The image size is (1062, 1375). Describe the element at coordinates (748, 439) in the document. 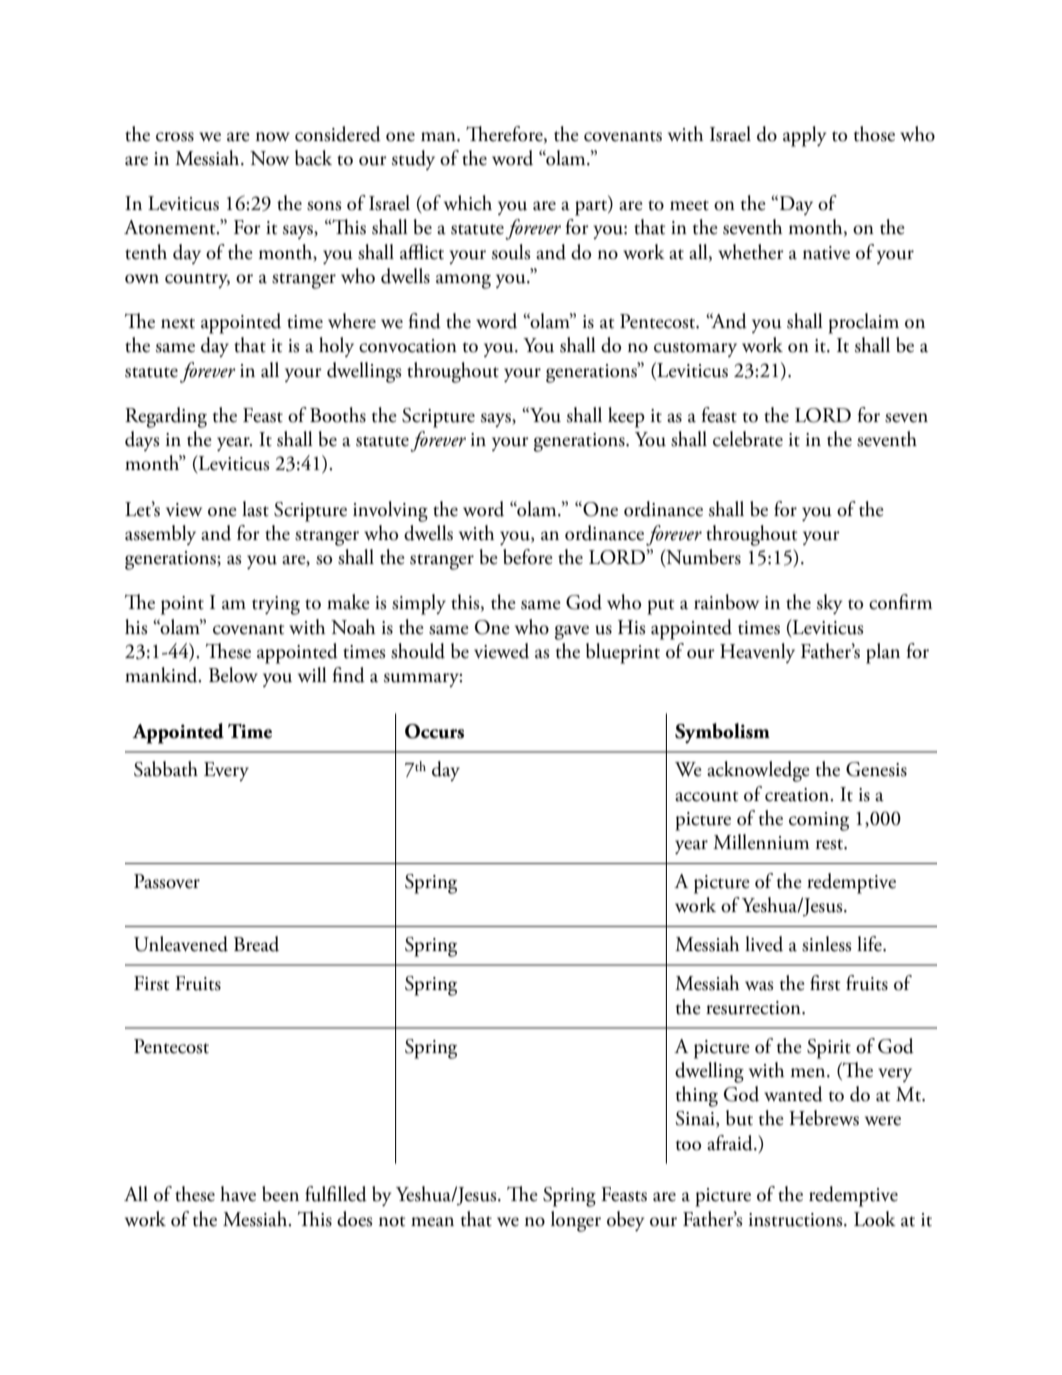

I see `celebrate` at that location.
